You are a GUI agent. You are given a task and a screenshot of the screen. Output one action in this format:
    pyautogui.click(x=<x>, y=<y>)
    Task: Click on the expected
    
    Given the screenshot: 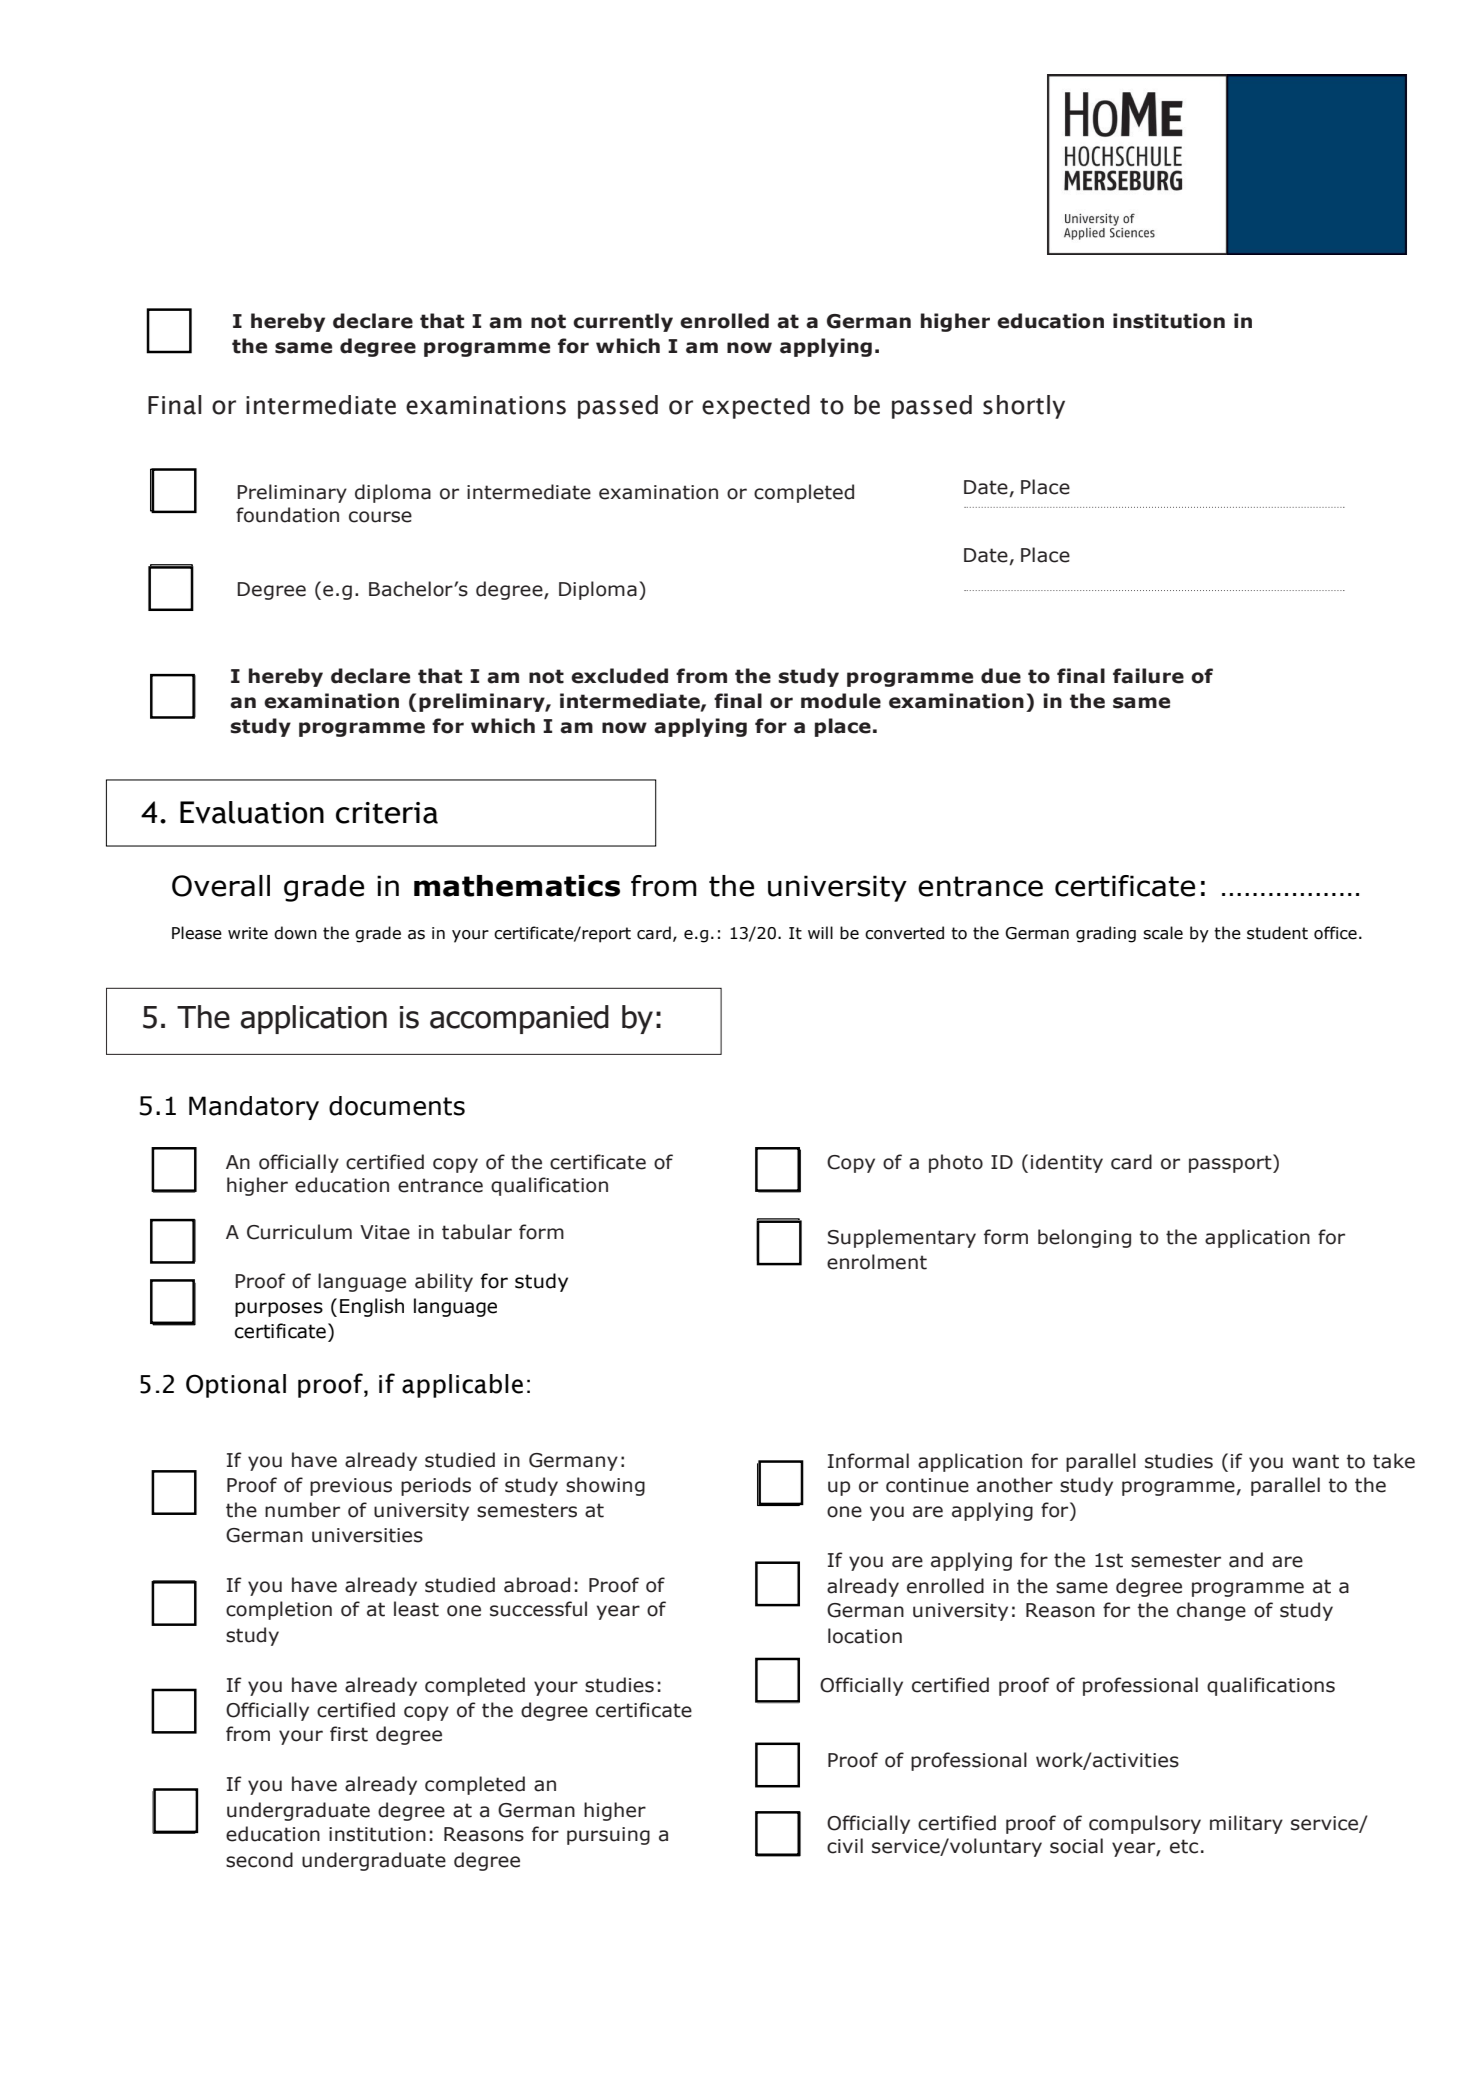 What is the action you would take?
    pyautogui.click(x=756, y=407)
